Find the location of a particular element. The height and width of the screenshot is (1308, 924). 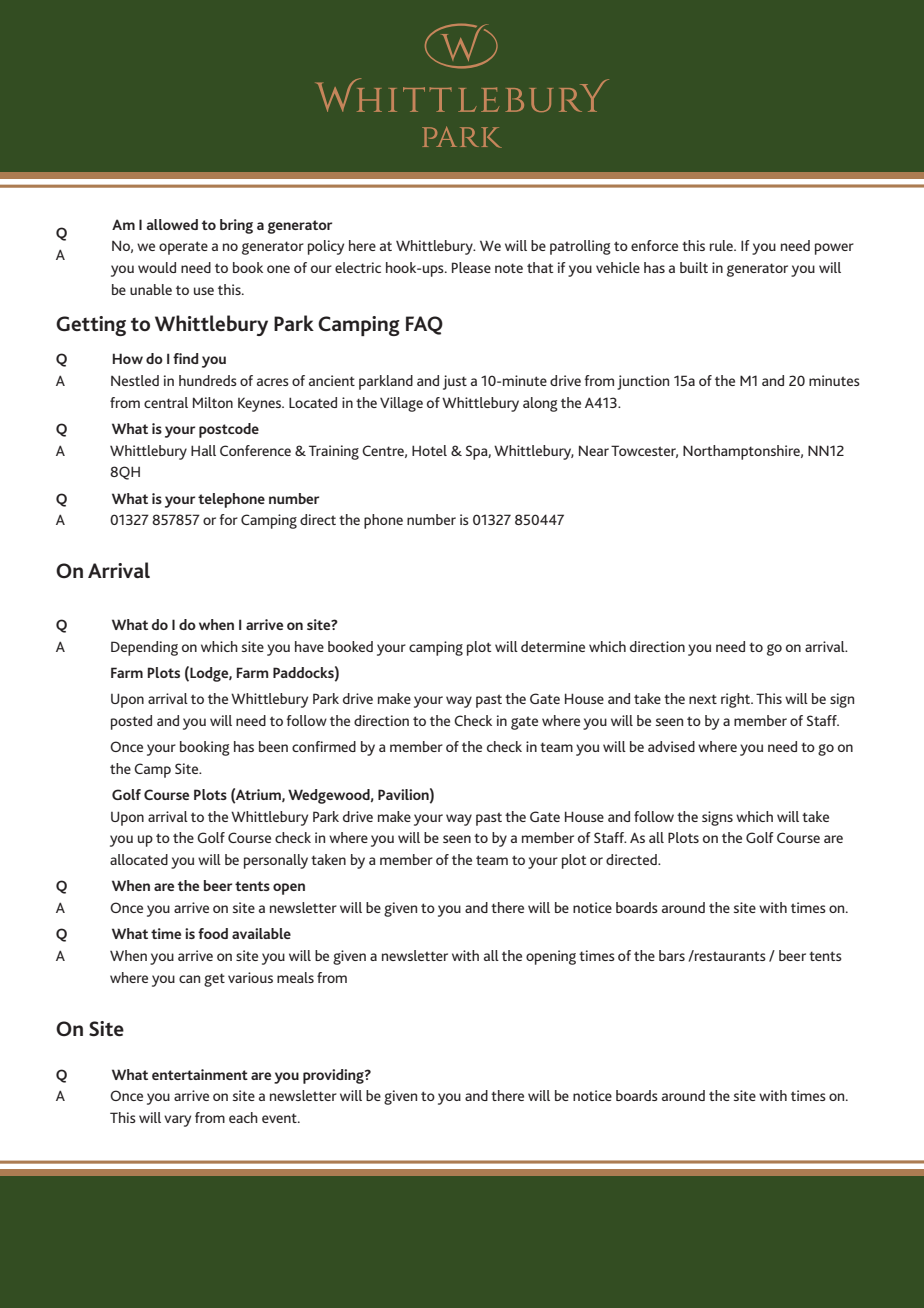

Near is located at coordinates (594, 450).
